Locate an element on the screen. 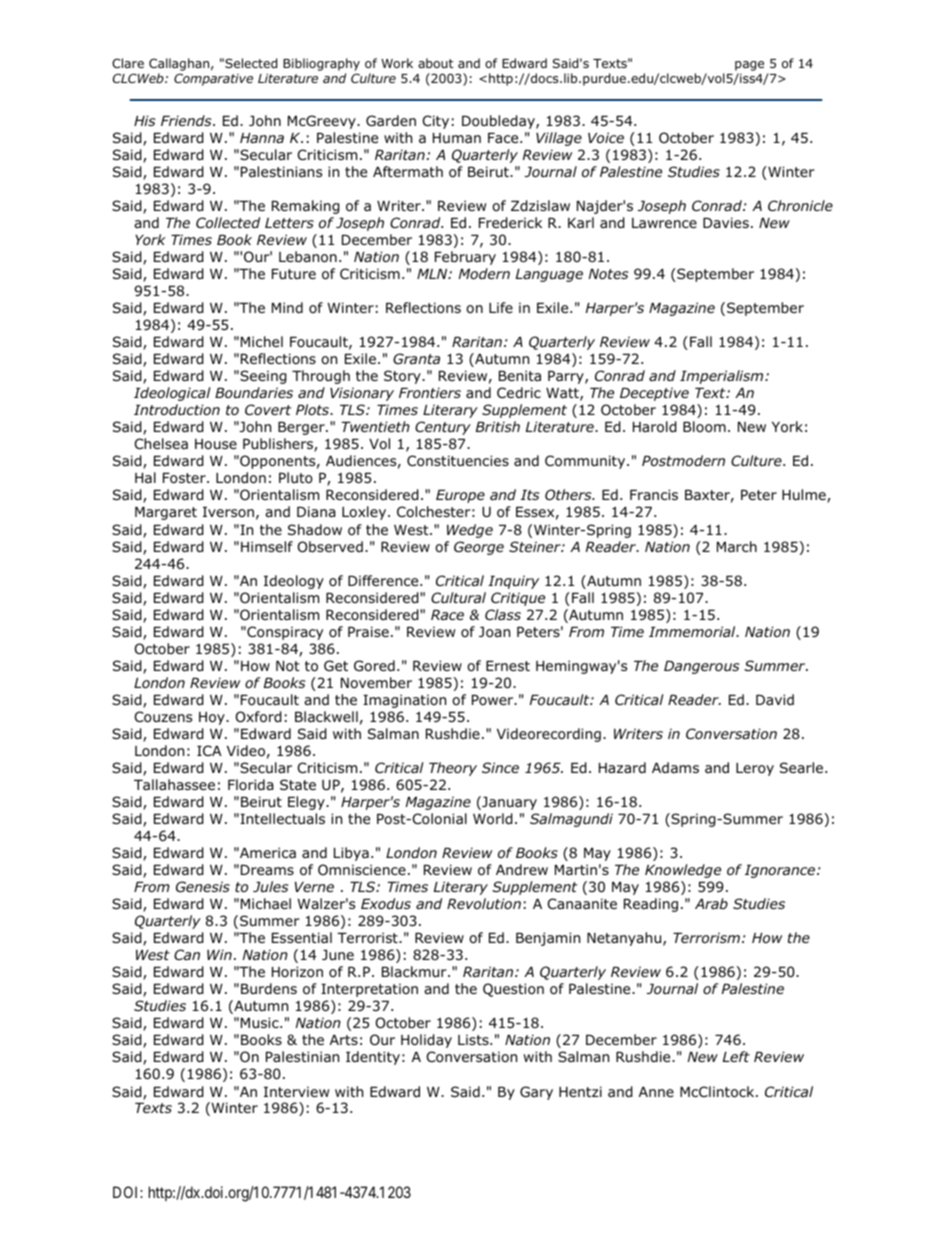  Comparative is located at coordinates (213, 79).
